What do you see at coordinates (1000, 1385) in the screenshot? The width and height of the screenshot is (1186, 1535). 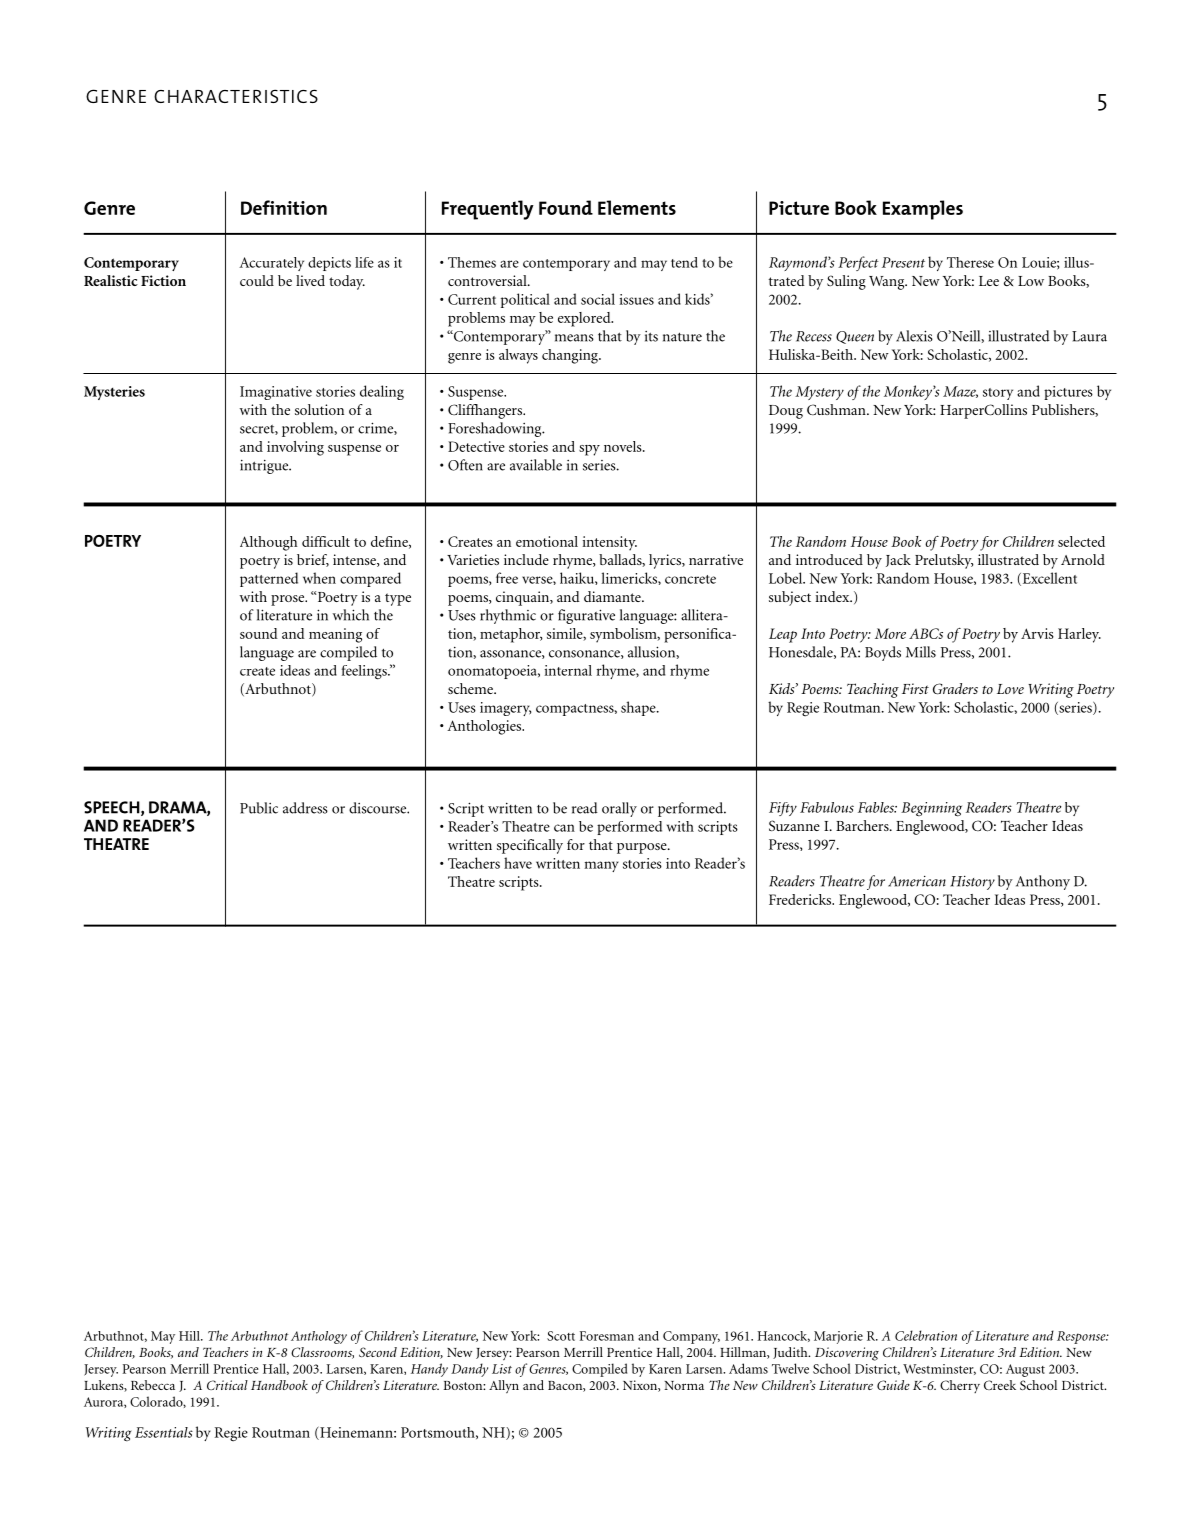 I see `Creek` at bounding box center [1000, 1385].
